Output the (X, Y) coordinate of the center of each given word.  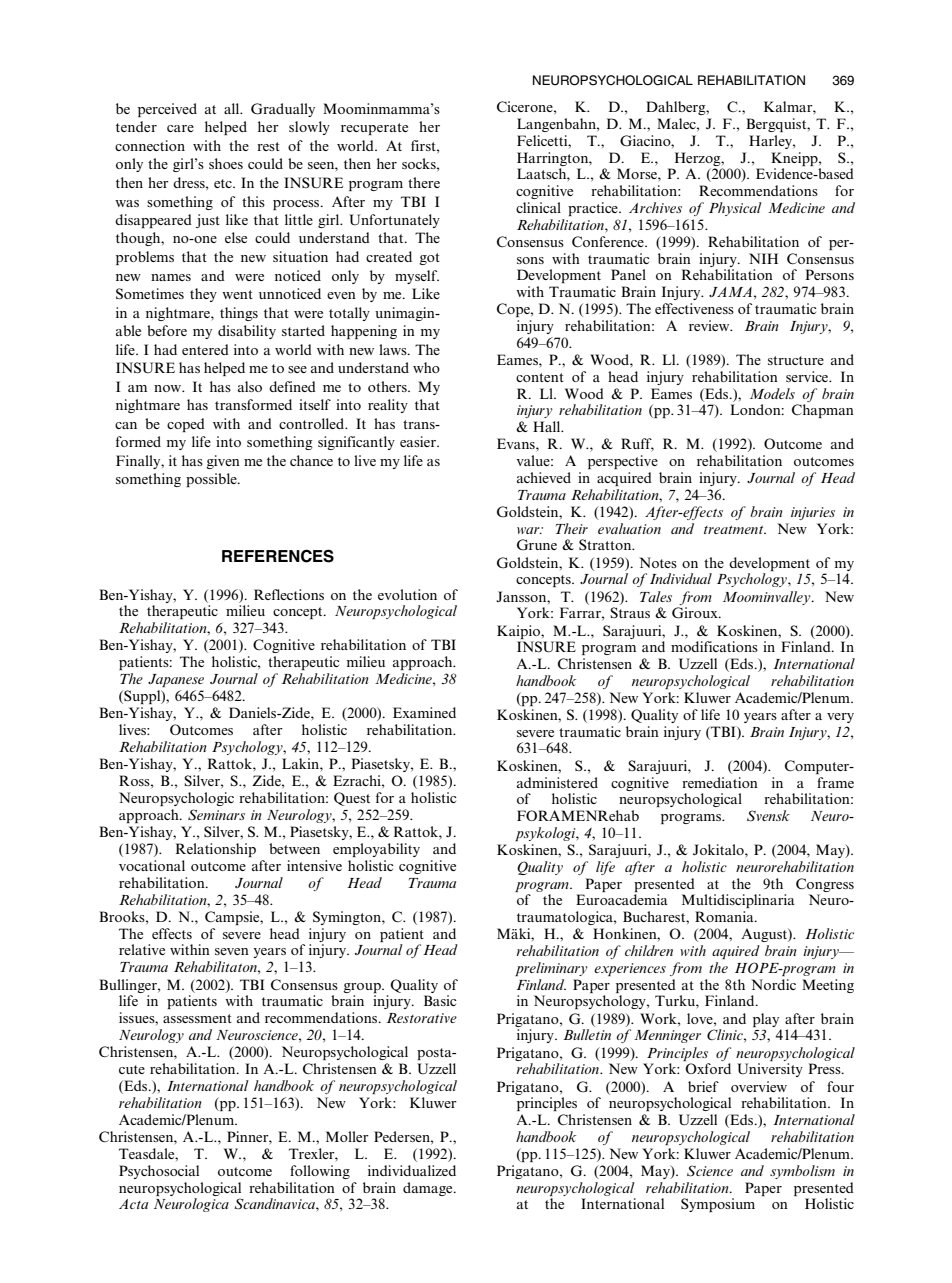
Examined (424, 712)
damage (429, 1189)
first (424, 145)
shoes (226, 163)
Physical (735, 209)
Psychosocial (159, 1172)
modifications (714, 646)
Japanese (176, 680)
